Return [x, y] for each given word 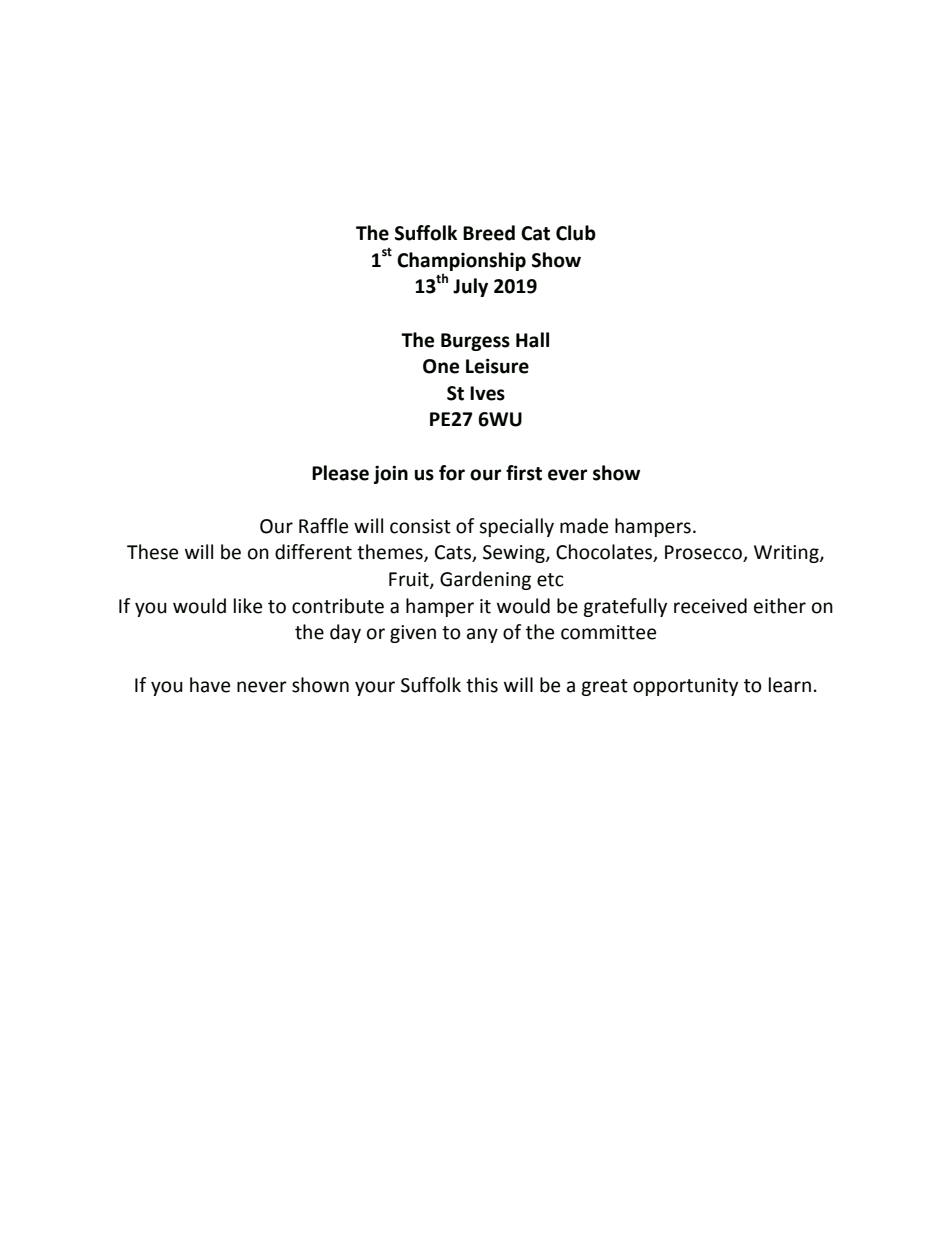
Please [340, 473]
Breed [489, 233]
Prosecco [704, 553]
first [524, 473]
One [441, 366]
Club [576, 233]
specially [516, 527]
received [710, 606]
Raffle [323, 526]
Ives [487, 393]
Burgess [475, 342]
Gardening [485, 580]
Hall [532, 340]
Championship [461, 261]
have [210, 685]
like [248, 606]
